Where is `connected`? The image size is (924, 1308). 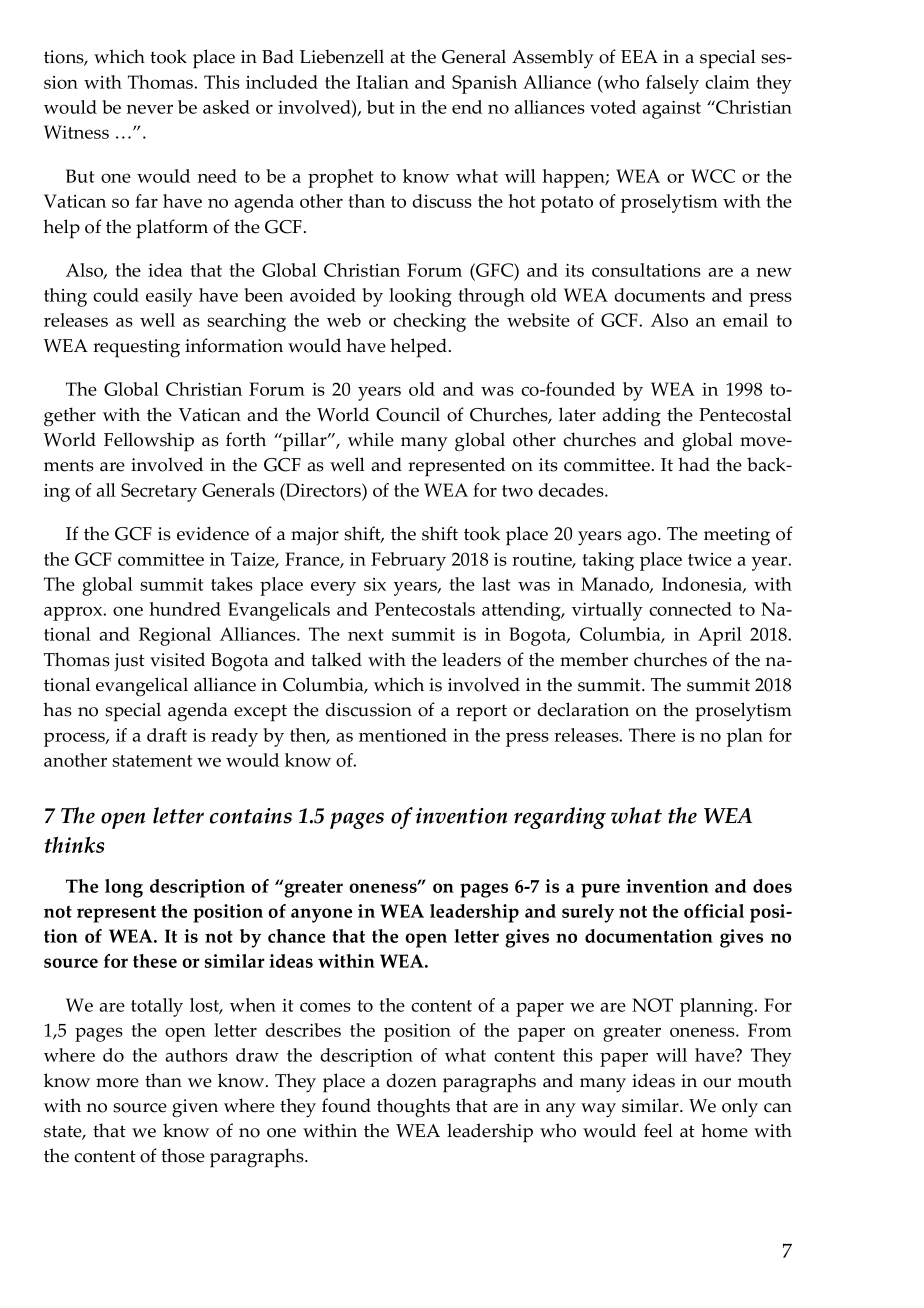
connected is located at coordinates (690, 609).
